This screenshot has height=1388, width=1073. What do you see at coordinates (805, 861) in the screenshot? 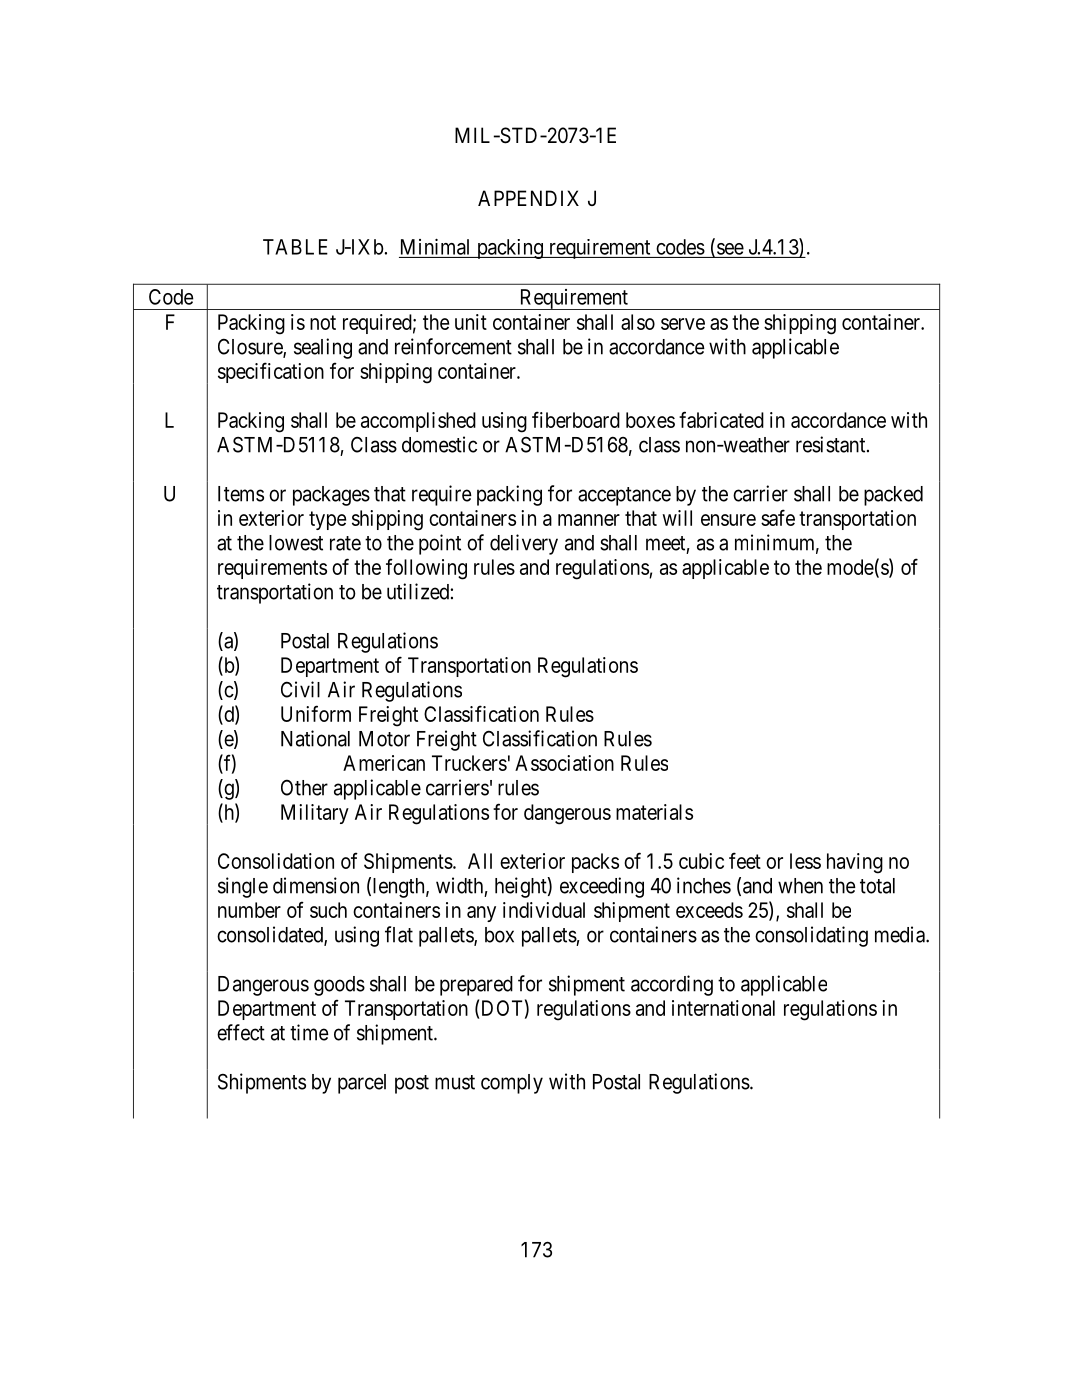
I see `less` at bounding box center [805, 861].
